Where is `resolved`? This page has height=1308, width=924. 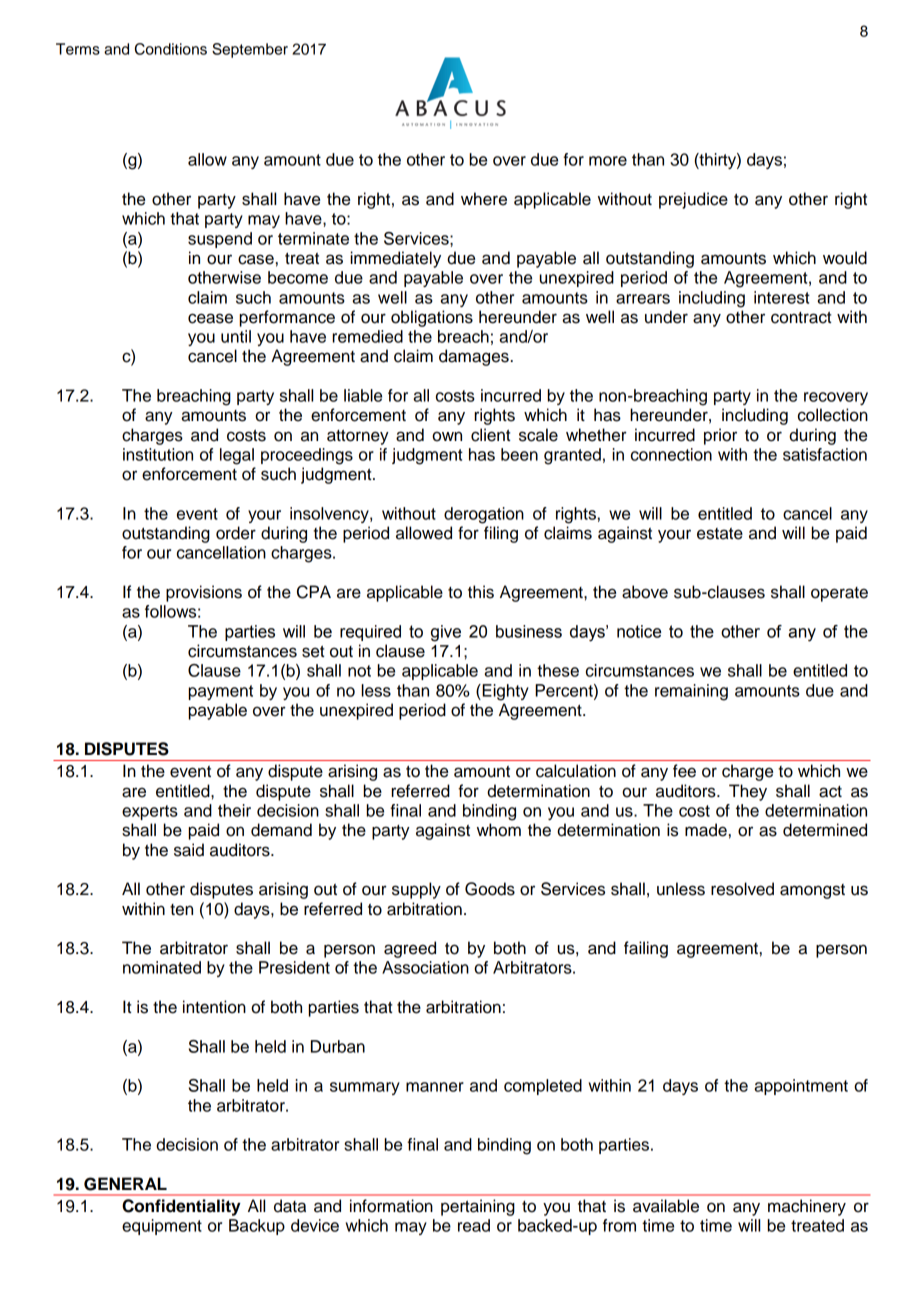
resolved is located at coordinates (742, 889).
